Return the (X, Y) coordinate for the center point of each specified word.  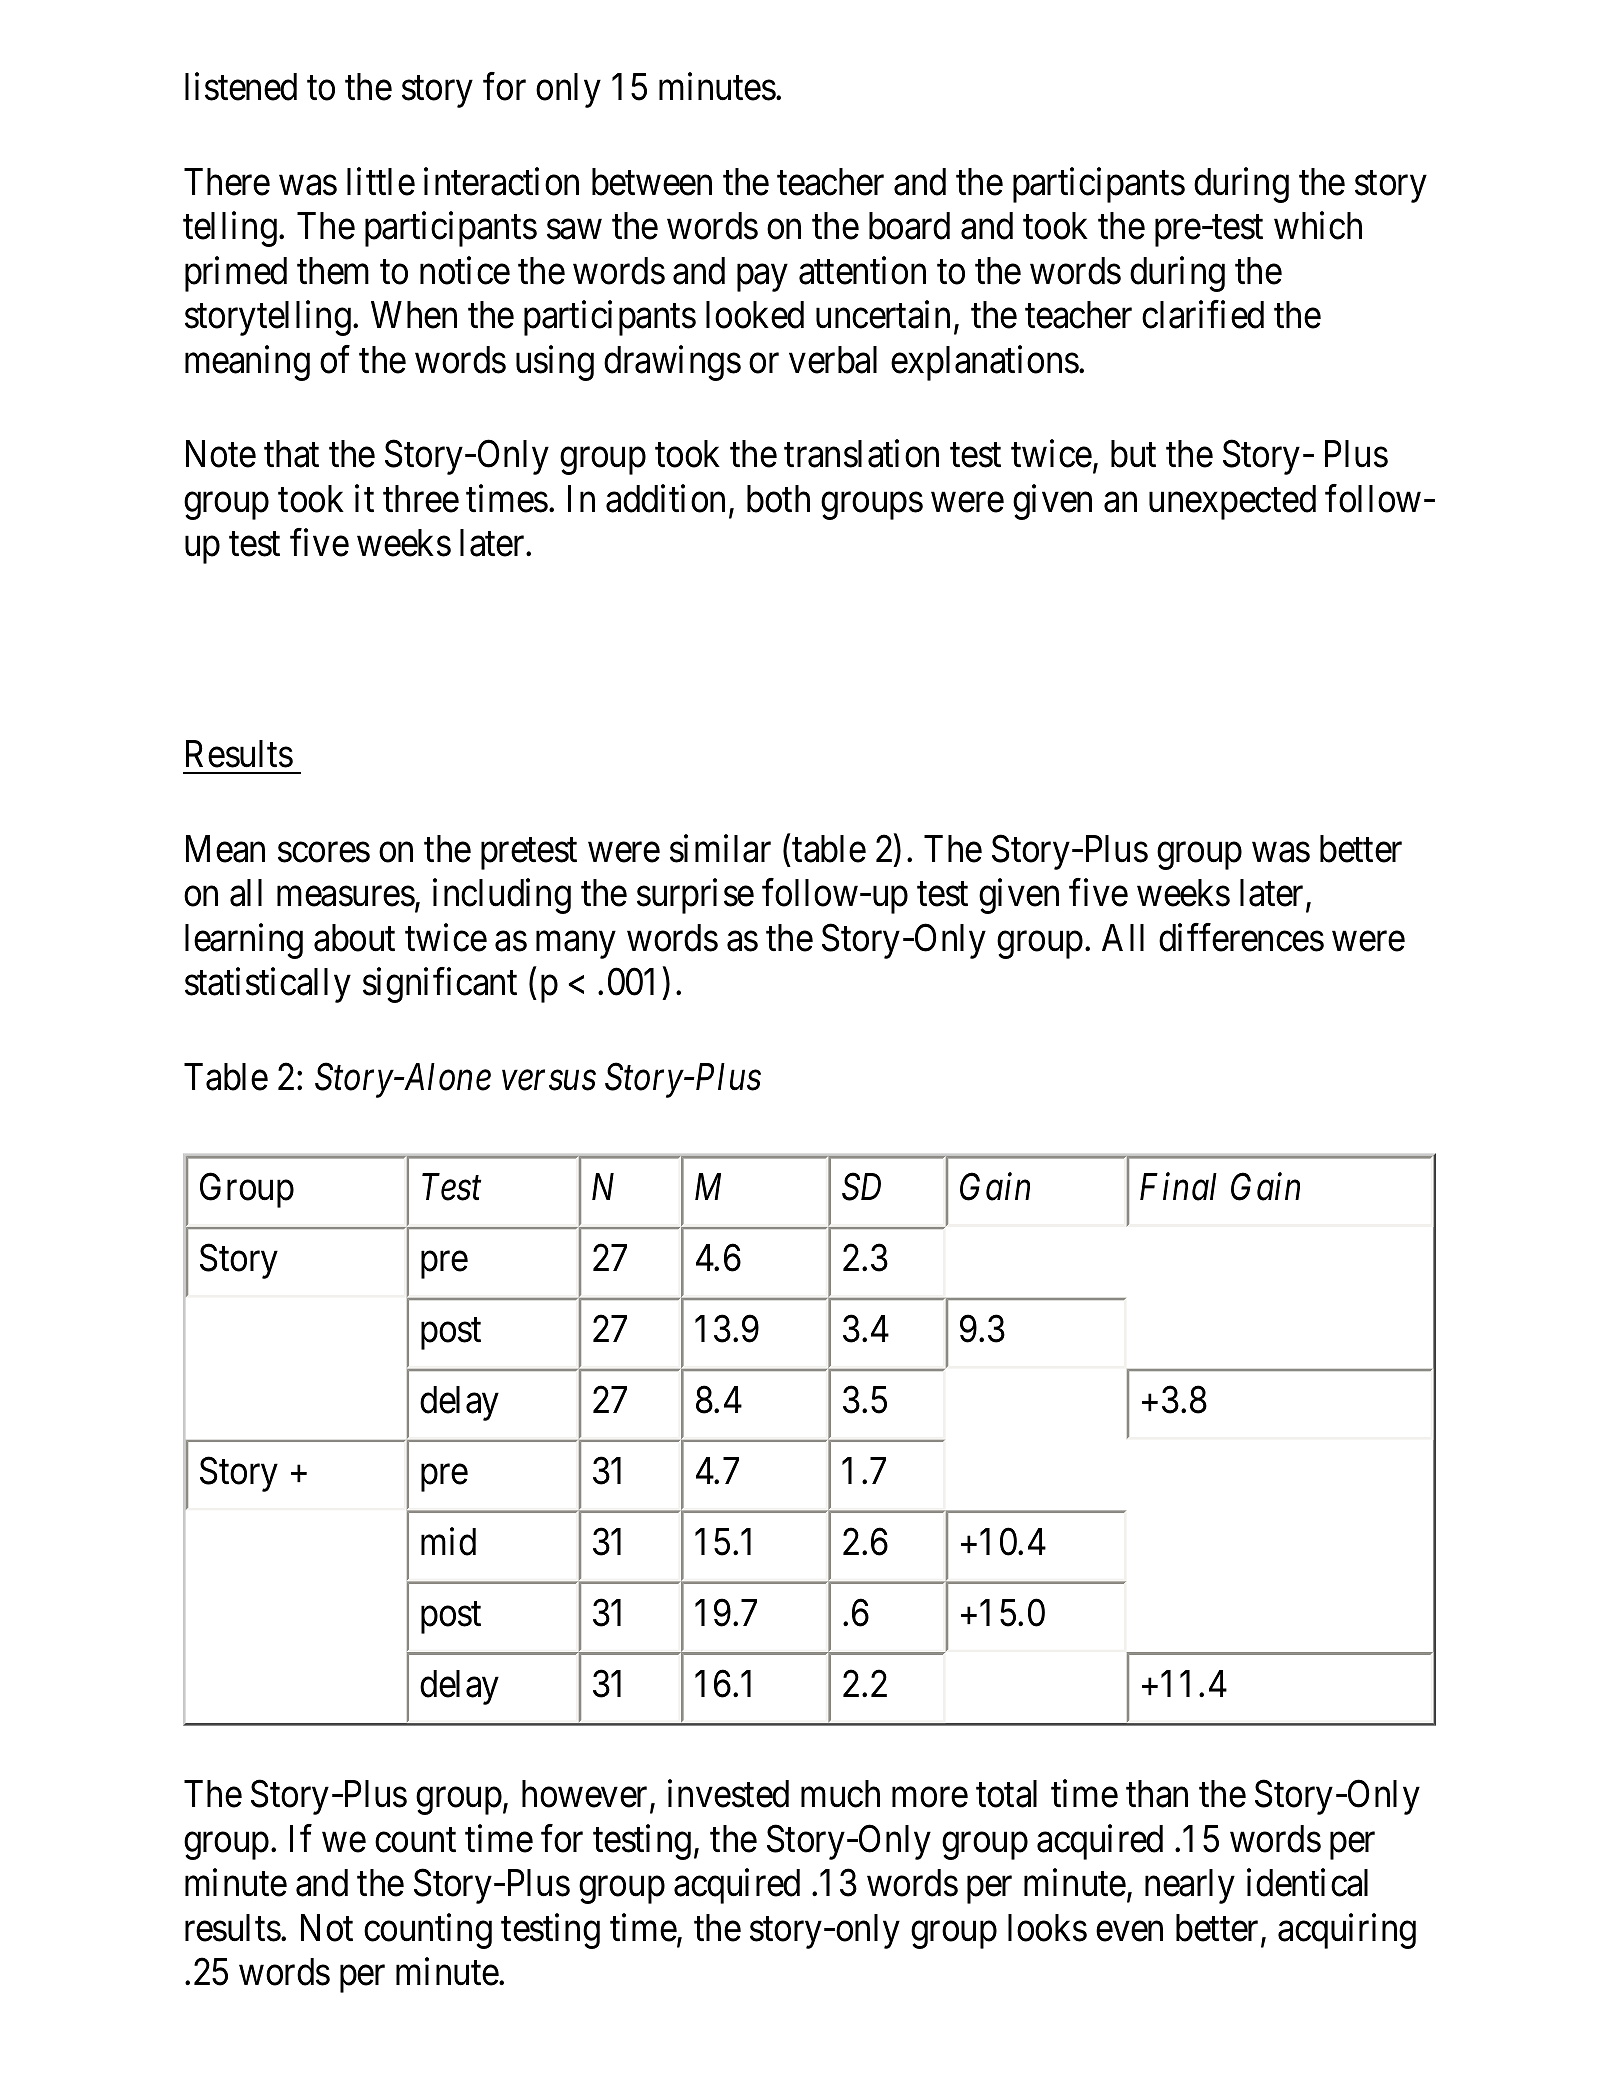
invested (728, 1794)
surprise (695, 896)
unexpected (1232, 502)
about (354, 938)
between (652, 182)
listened (241, 87)
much (840, 1794)
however (586, 1795)
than (1157, 1794)
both (778, 499)
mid (448, 1542)
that (291, 454)
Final (1178, 1187)
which (1318, 226)
